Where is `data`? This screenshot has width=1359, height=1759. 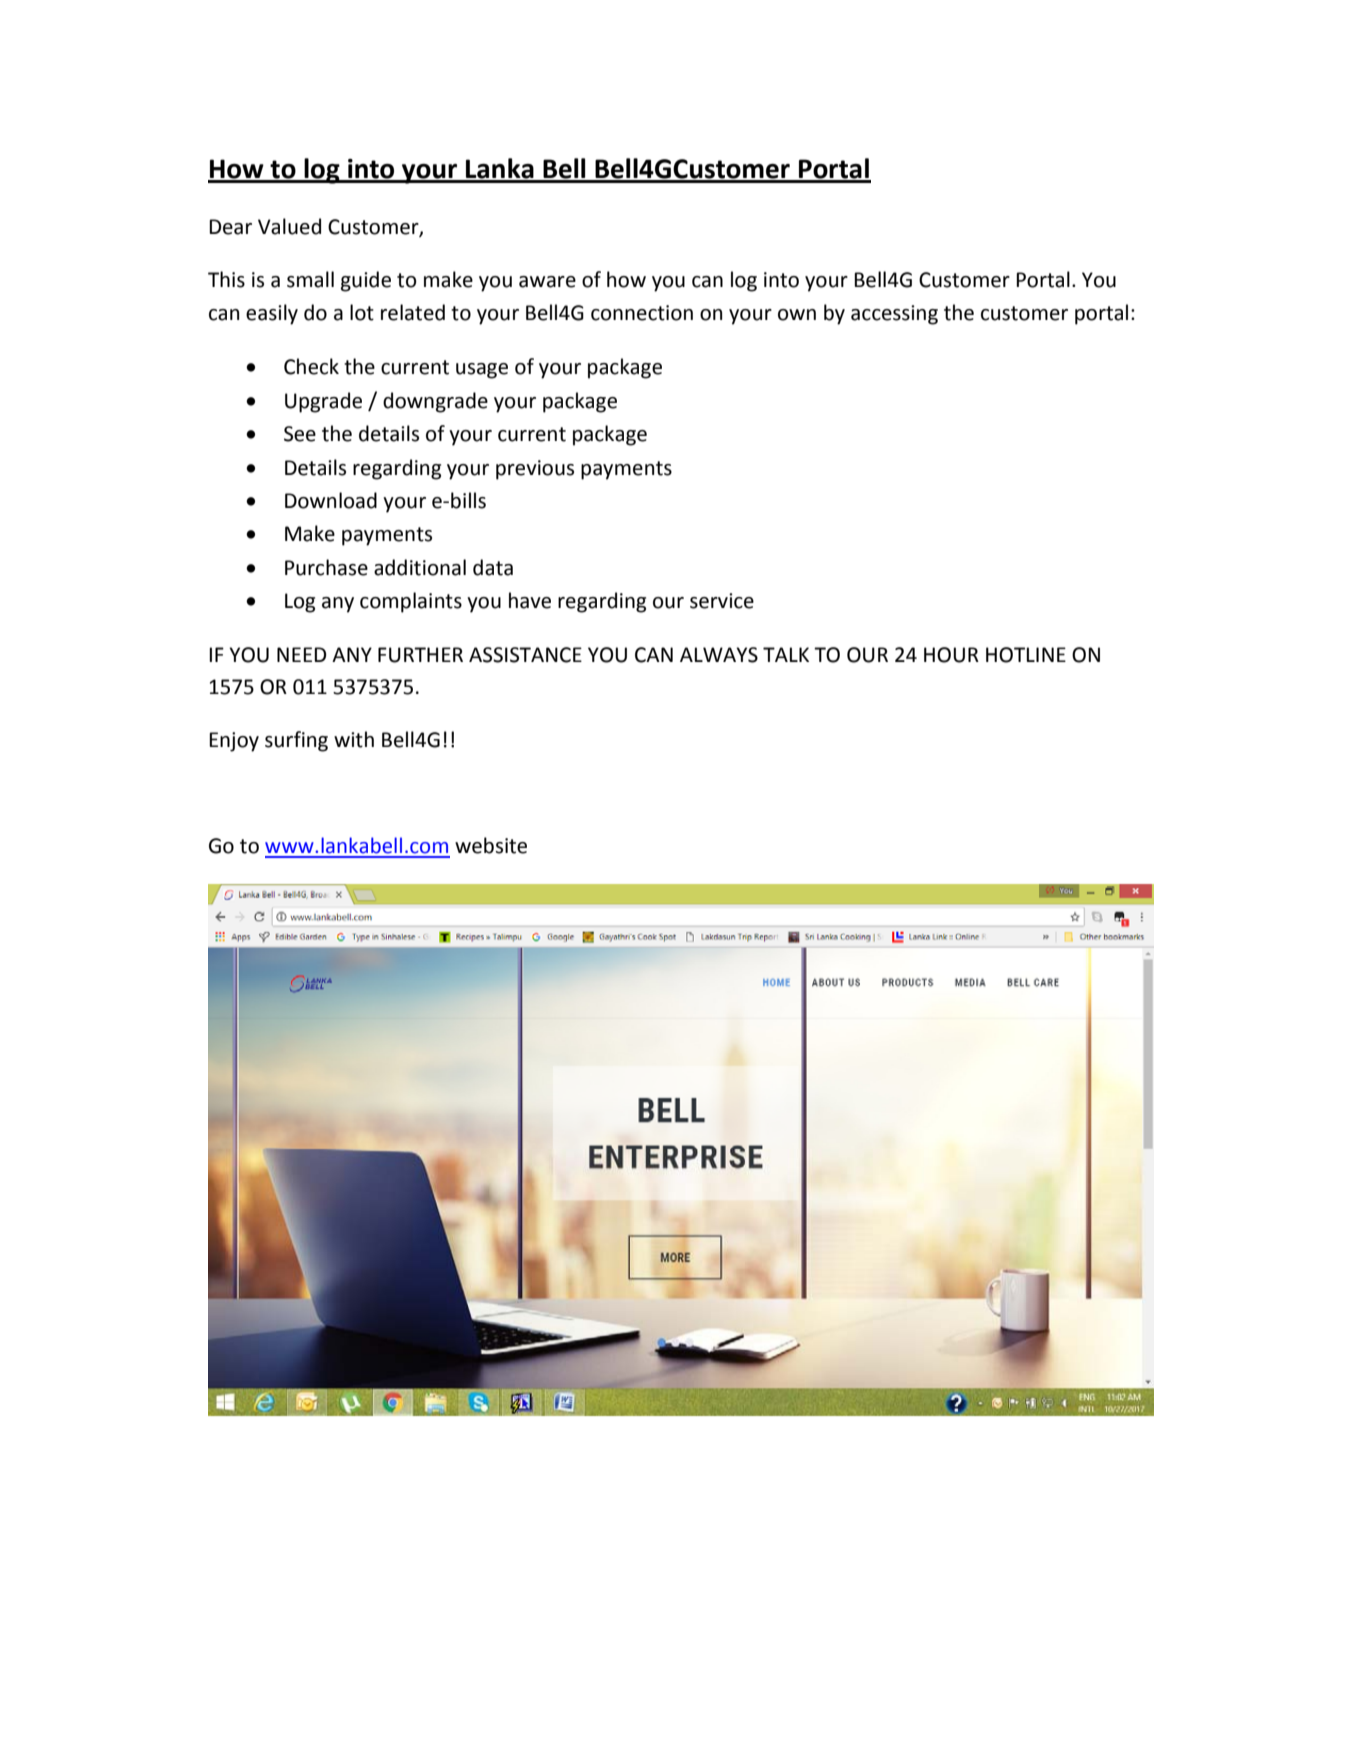 data is located at coordinates (493, 567).
